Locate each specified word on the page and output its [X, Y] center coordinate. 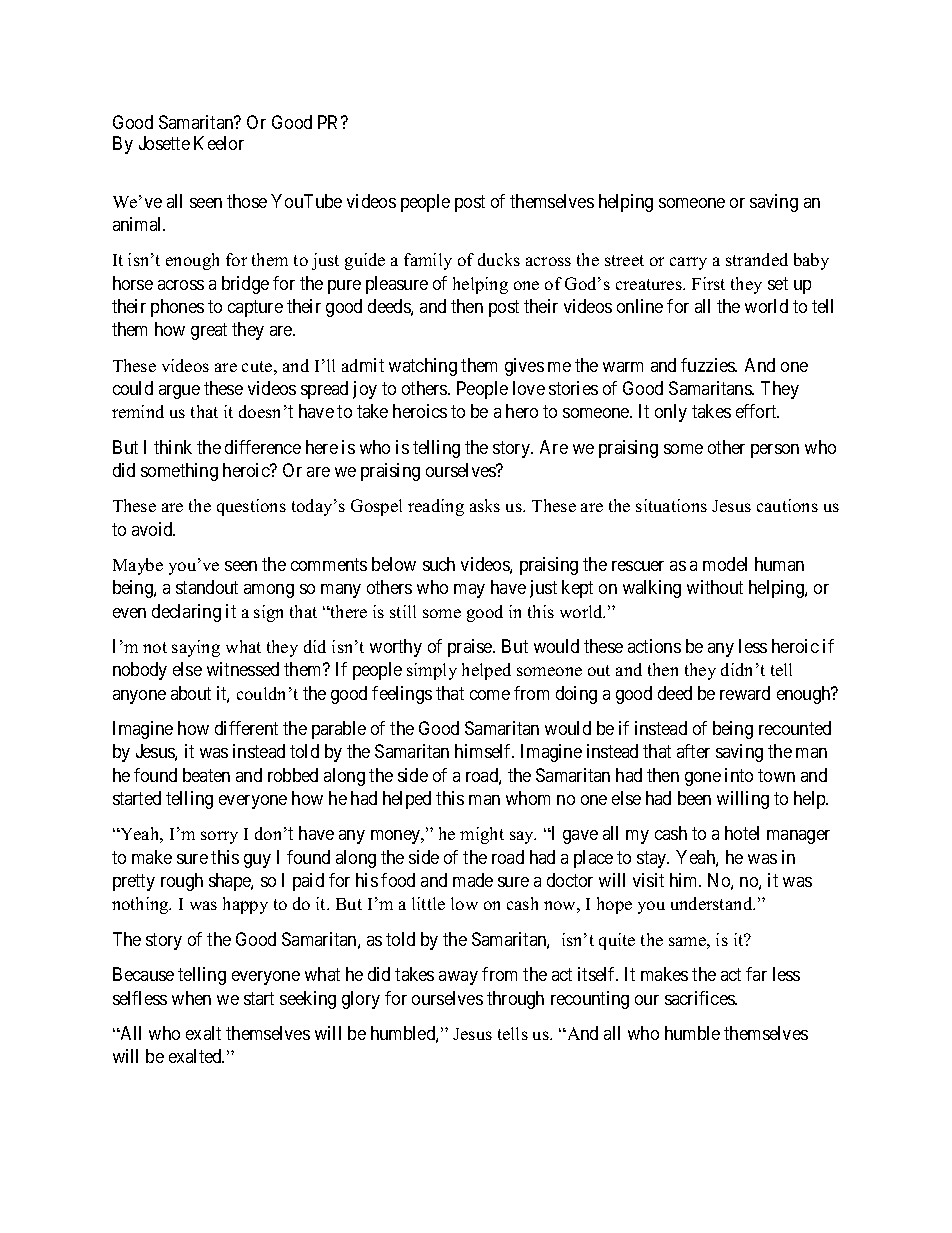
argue [179, 392]
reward [745, 693]
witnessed [243, 669]
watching [423, 367]
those [247, 201]
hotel [742, 833]
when [191, 998]
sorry [219, 837]
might [482, 835]
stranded [757, 259]
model [725, 564]
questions [251, 507]
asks [485, 505]
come [490, 695]
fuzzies [708, 365]
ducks [499, 259]
